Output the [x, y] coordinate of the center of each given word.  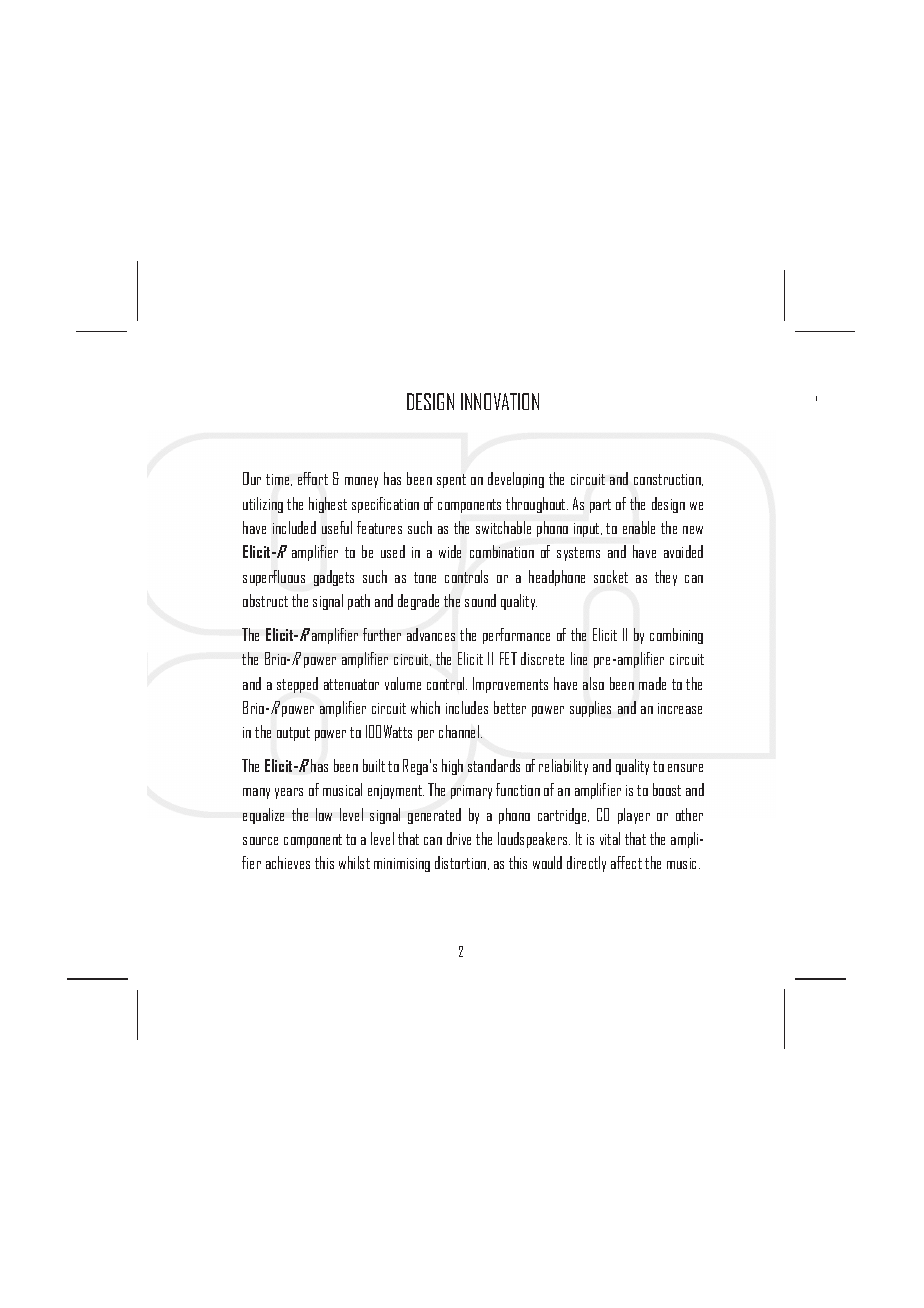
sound [480, 600]
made [652, 683]
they [666, 578]
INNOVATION [500, 401]
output [293, 734]
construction [668, 480]
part [600, 506]
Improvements [510, 685]
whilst [354, 862]
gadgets [334, 578]
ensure [685, 768]
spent [451, 481]
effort [313, 478]
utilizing [263, 505]
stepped [297, 685]
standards [494, 765]
